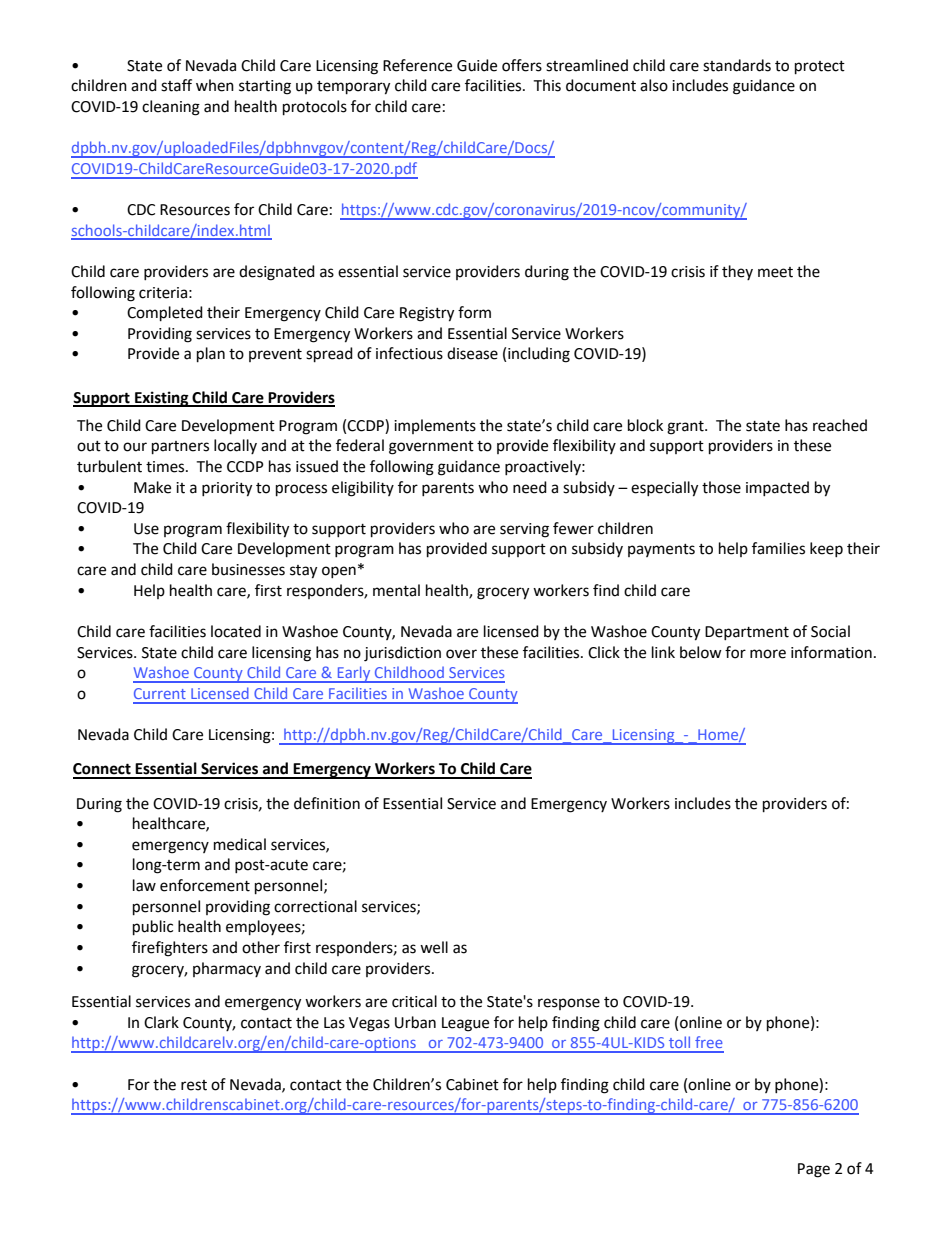 This screenshot has height=1233, width=952. Describe the element at coordinates (747, 633) in the screenshot. I see `Department` at that location.
